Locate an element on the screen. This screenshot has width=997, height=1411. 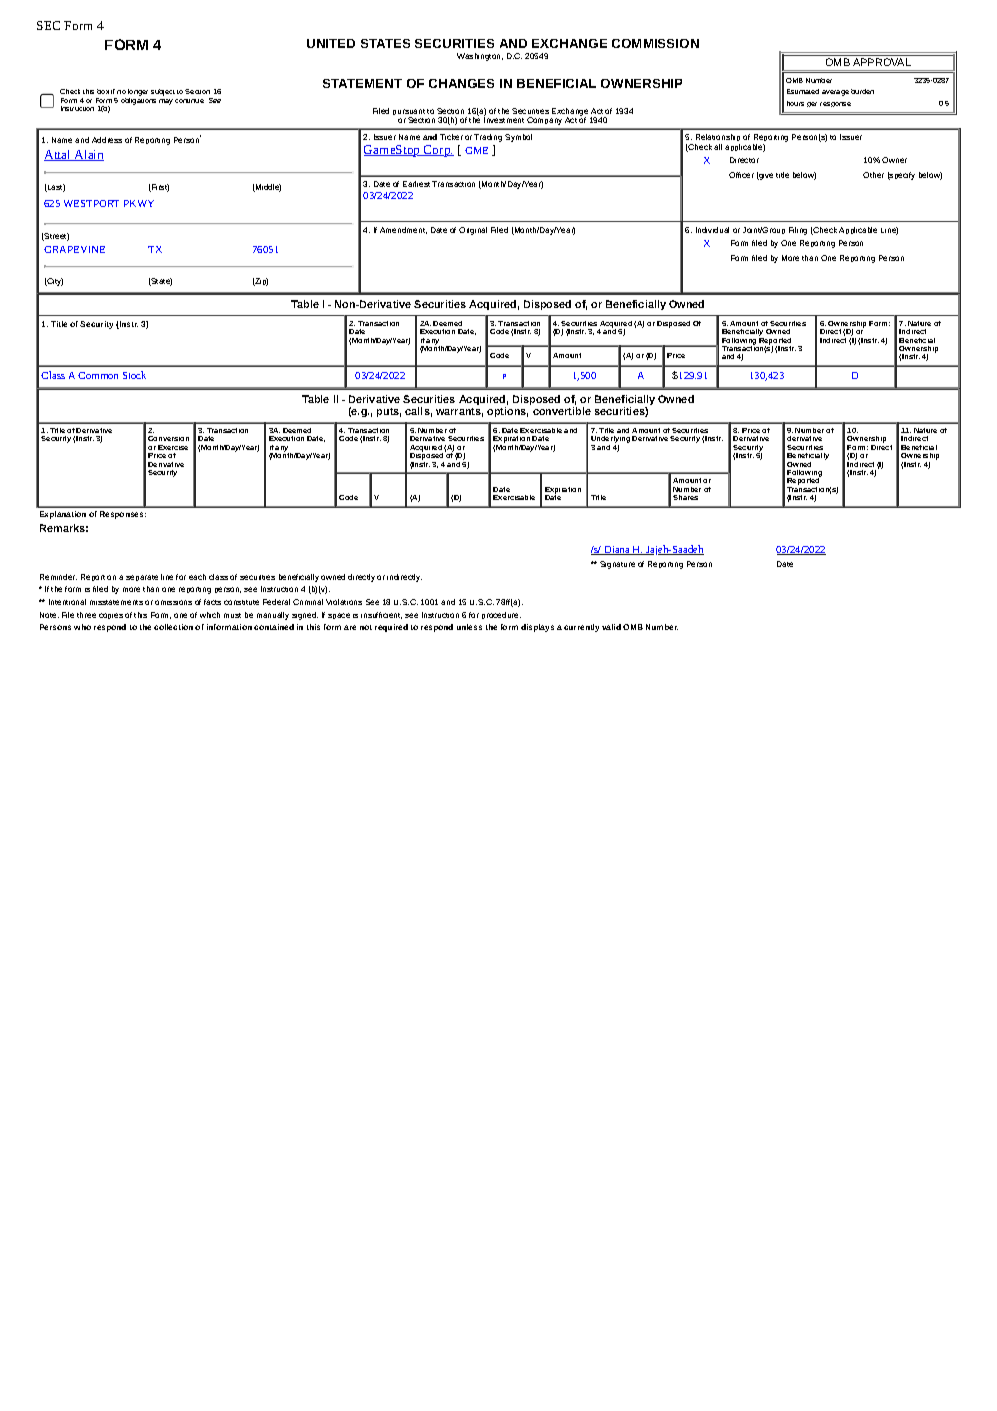
puts is located at coordinates (389, 412).
